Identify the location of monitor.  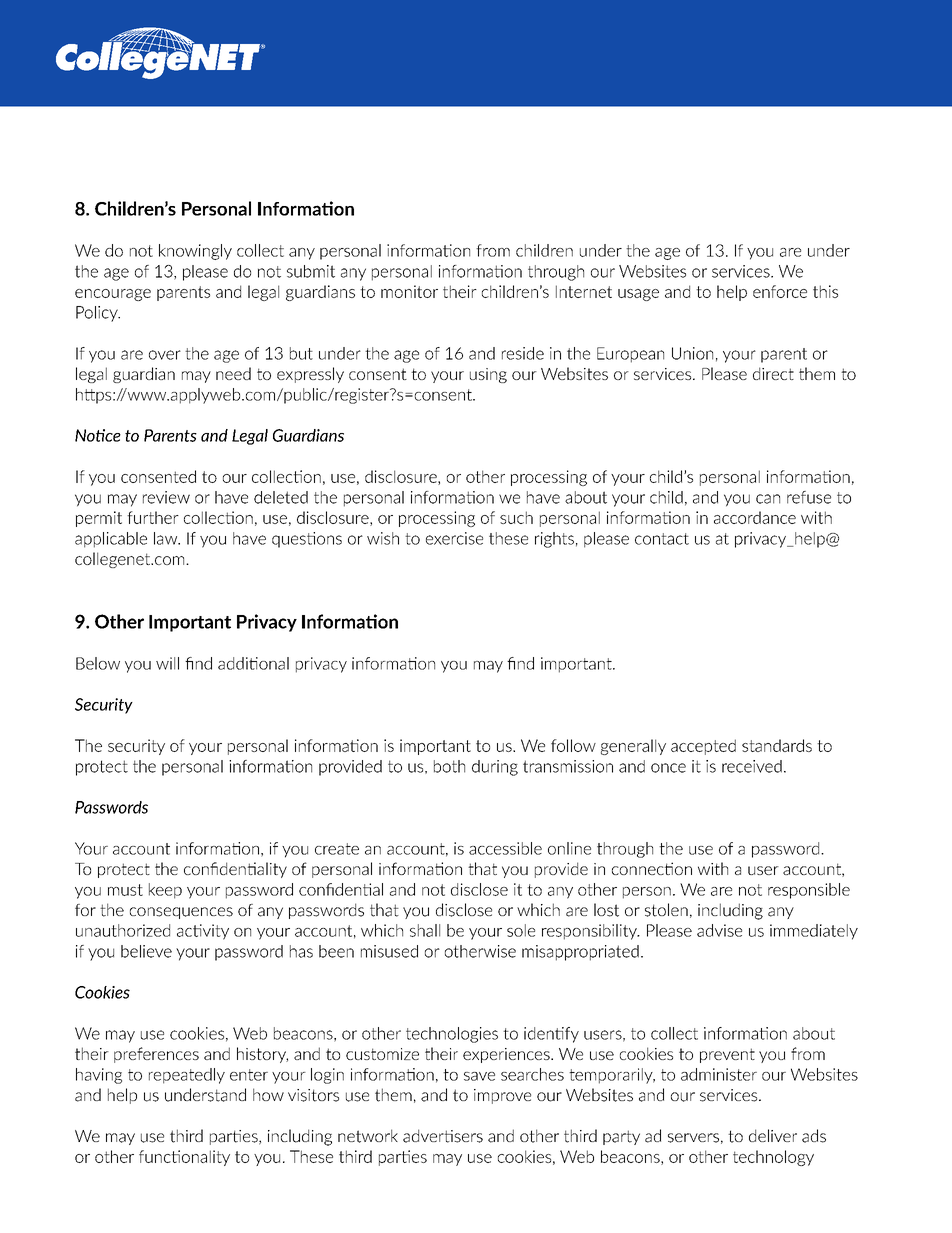
(409, 291).
